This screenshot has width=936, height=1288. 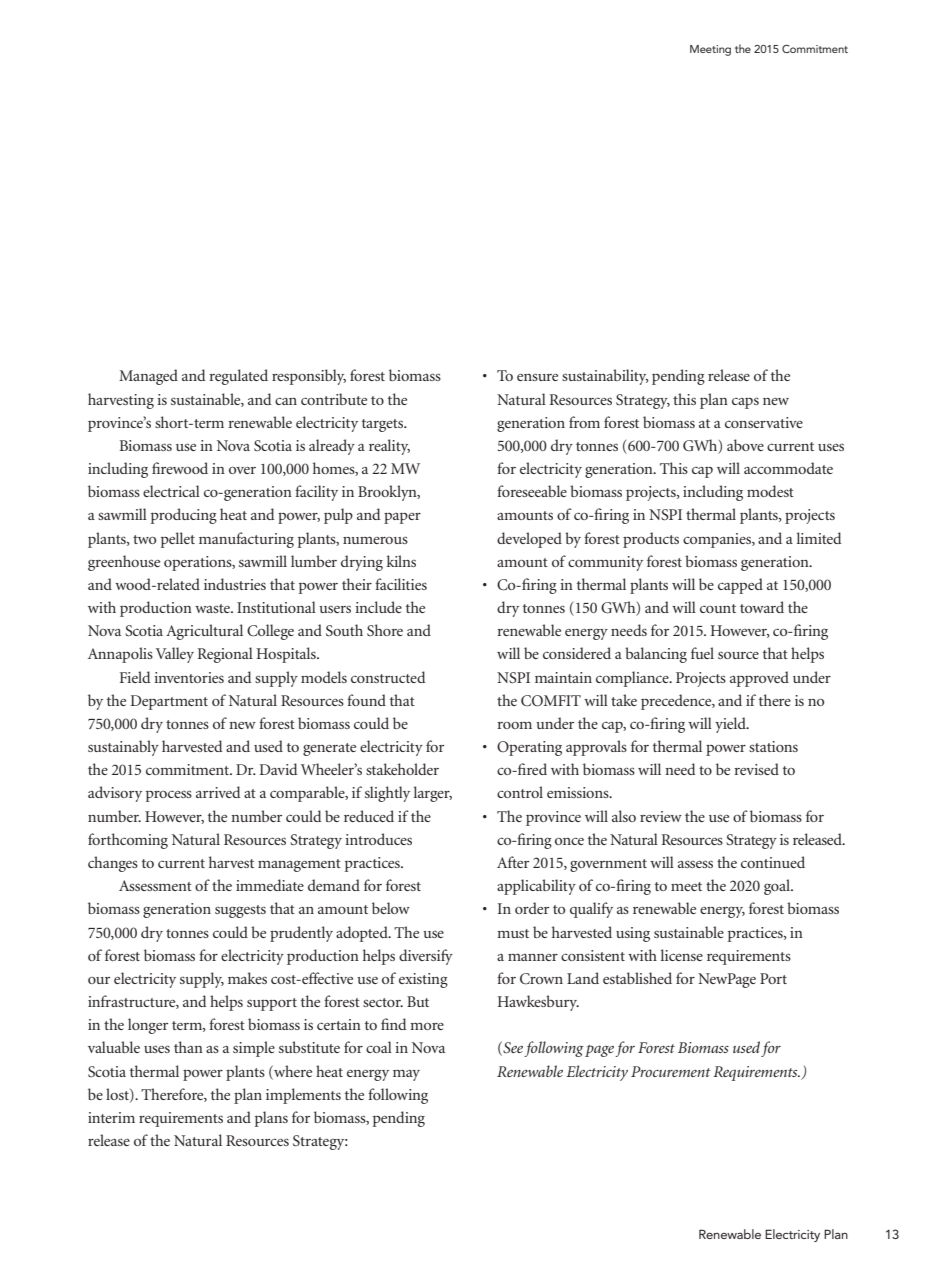 I want to click on goal, so click(x=778, y=887).
